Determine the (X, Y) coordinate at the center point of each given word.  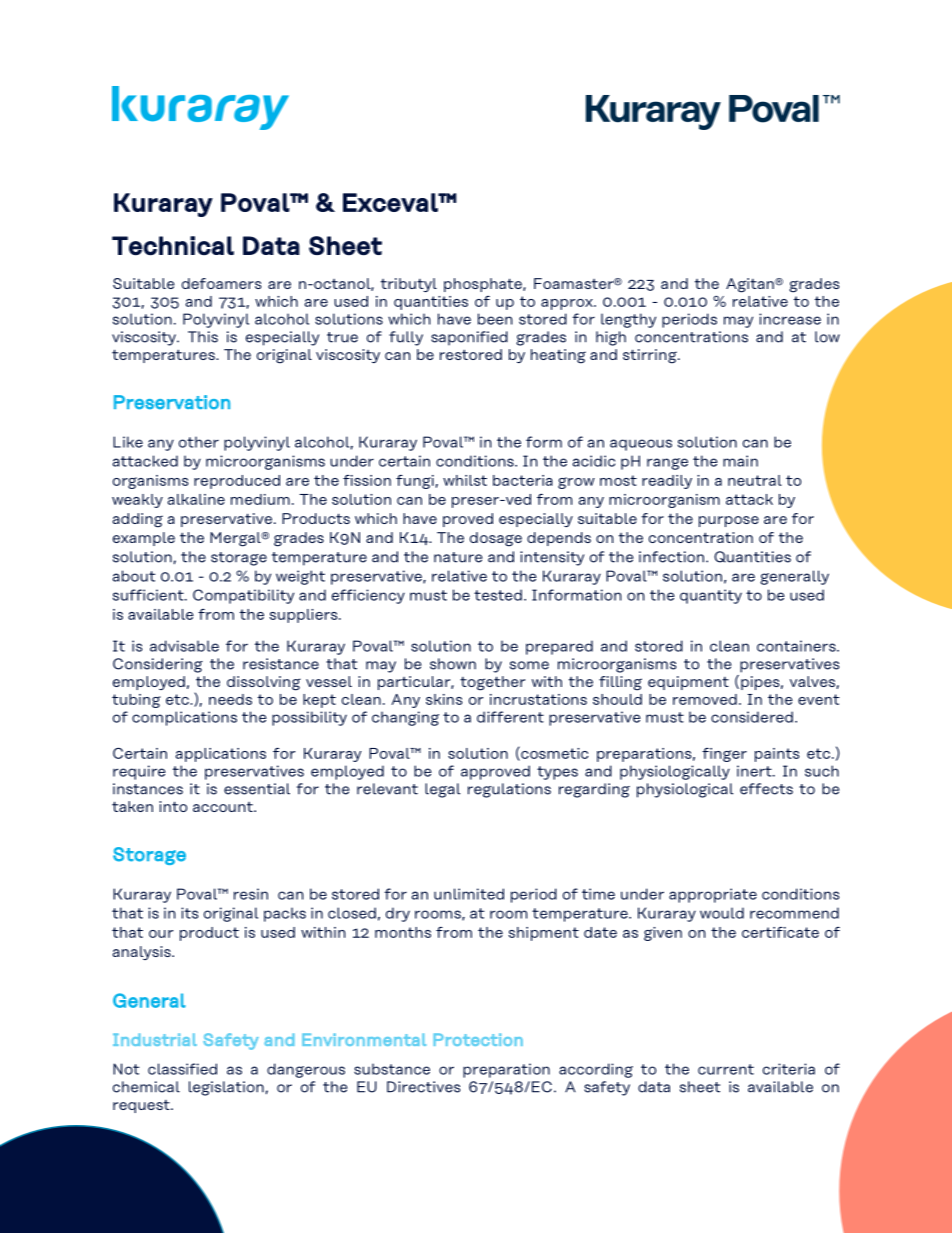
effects (766, 789)
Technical (173, 246)
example (144, 539)
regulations (509, 790)
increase (790, 319)
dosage (496, 539)
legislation (226, 1088)
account (224, 807)
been (495, 319)
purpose (729, 521)
